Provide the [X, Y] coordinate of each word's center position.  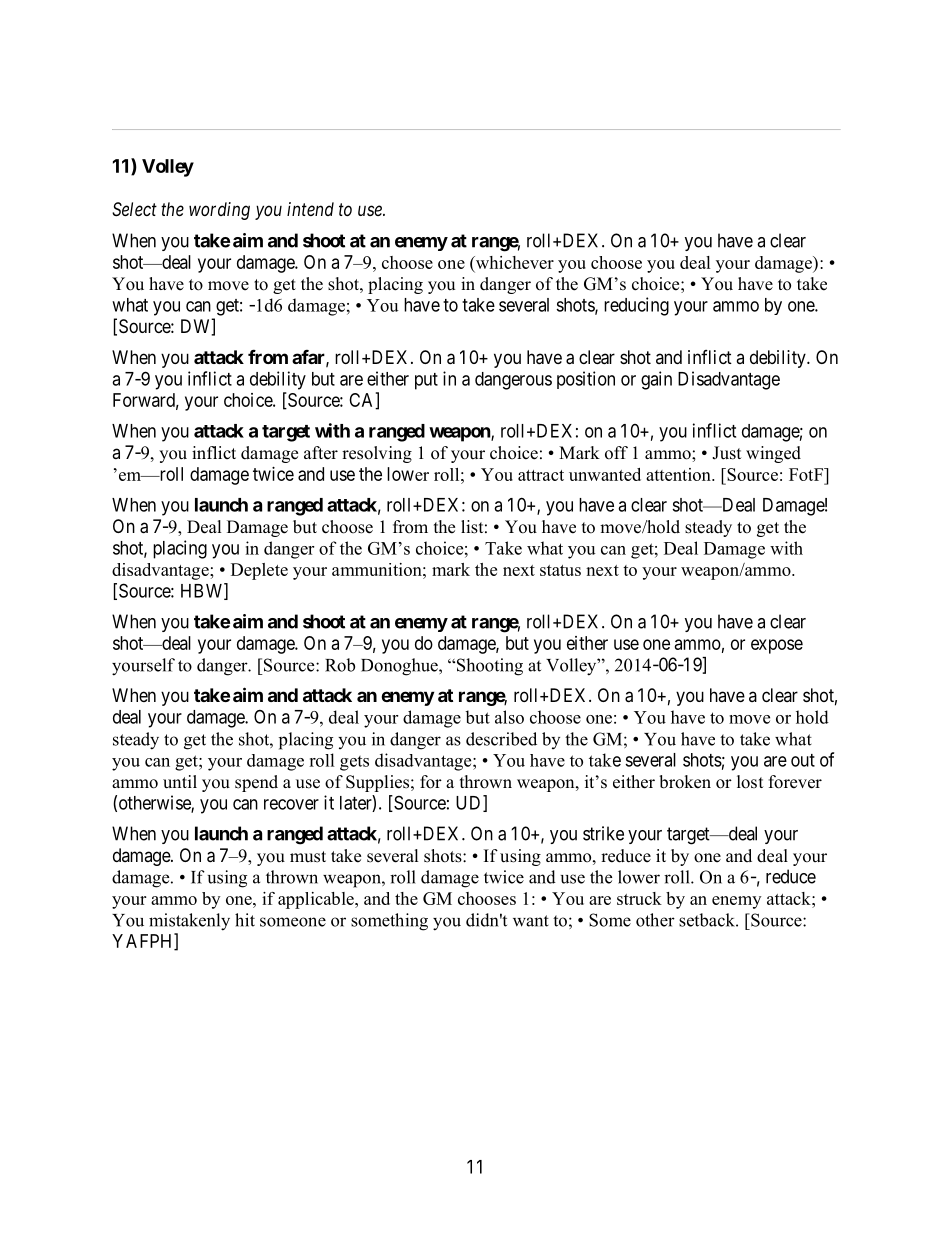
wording [219, 211]
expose [777, 646]
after [321, 453]
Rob [340, 665]
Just [726, 453]
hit [245, 920]
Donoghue [400, 667]
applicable [317, 900]
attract [541, 475]
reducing [636, 306]
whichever [513, 263]
